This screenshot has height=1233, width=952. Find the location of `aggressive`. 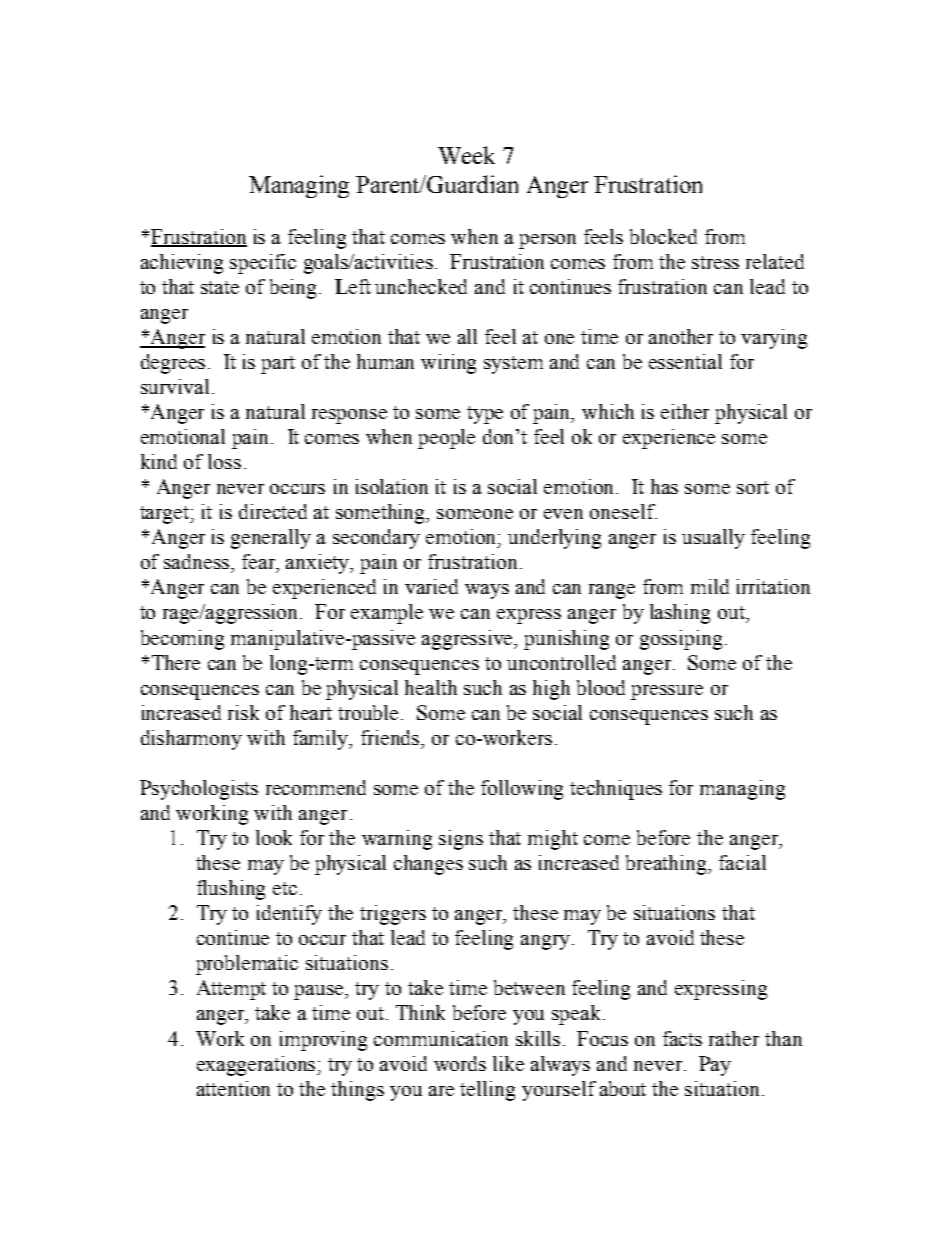

aggressive is located at coordinates (469, 640).
